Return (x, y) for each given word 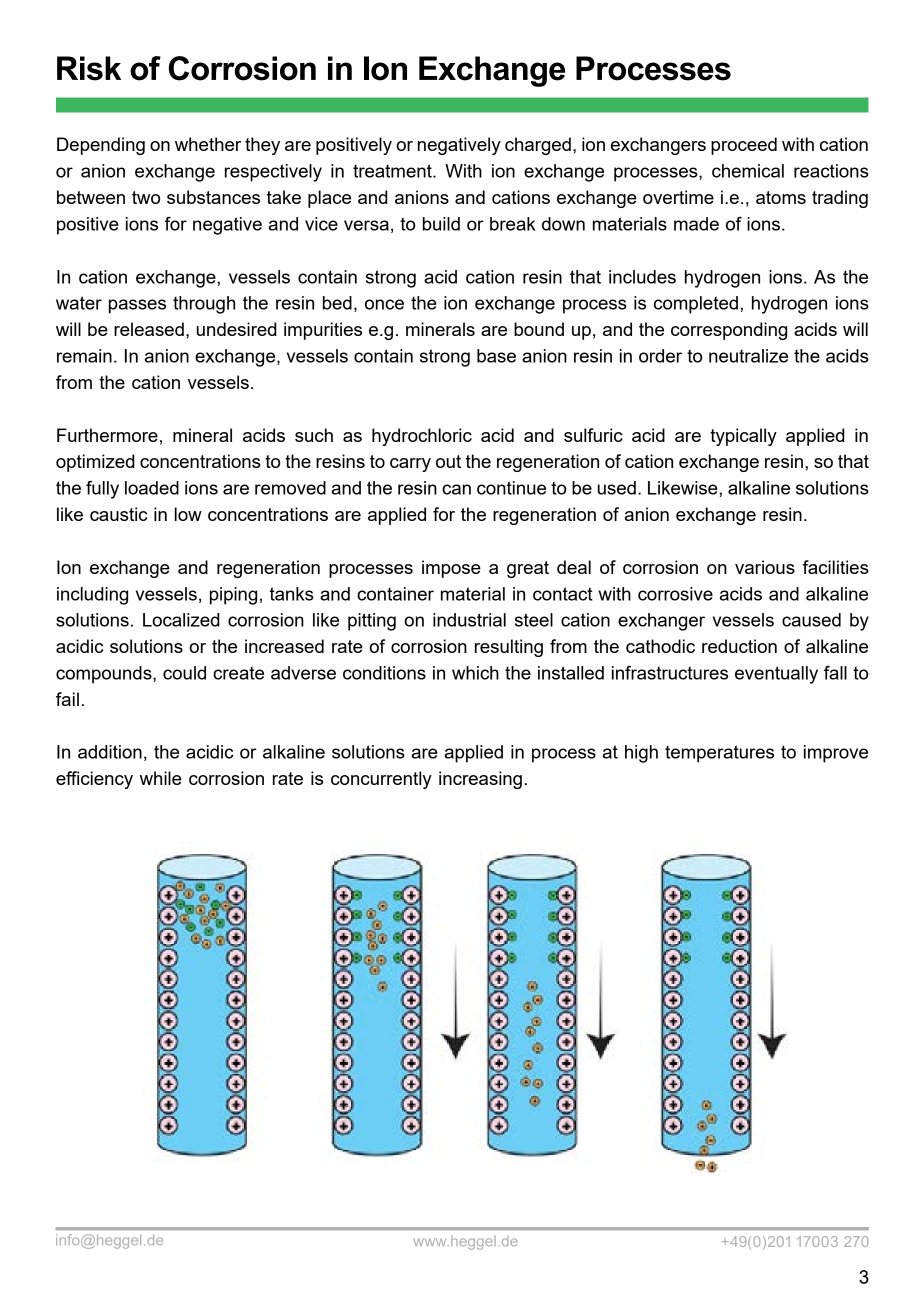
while (161, 778)
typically (743, 437)
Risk (89, 68)
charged (538, 146)
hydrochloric (422, 437)
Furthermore (107, 435)
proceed (744, 146)
